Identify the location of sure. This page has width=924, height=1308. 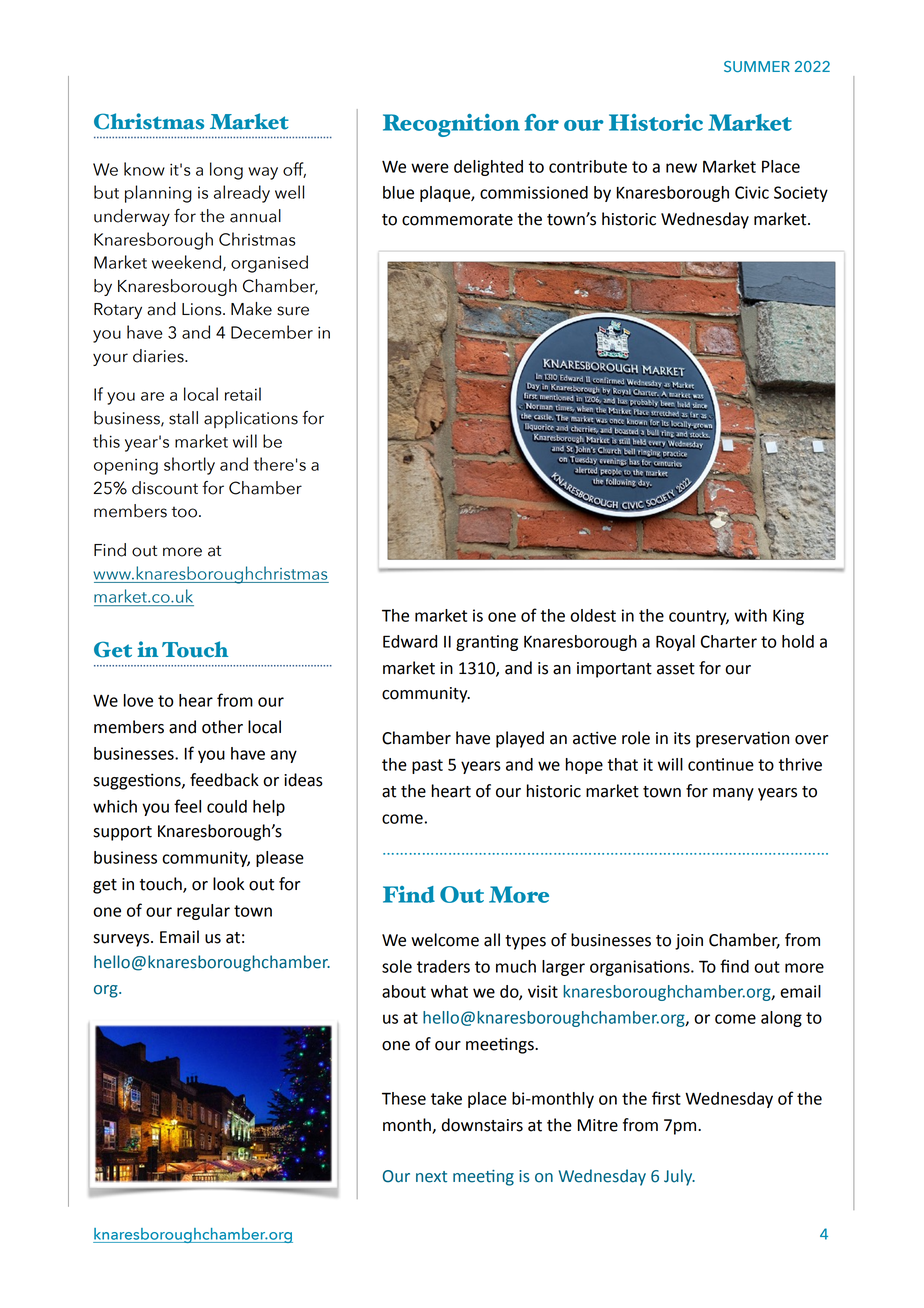
(293, 311).
